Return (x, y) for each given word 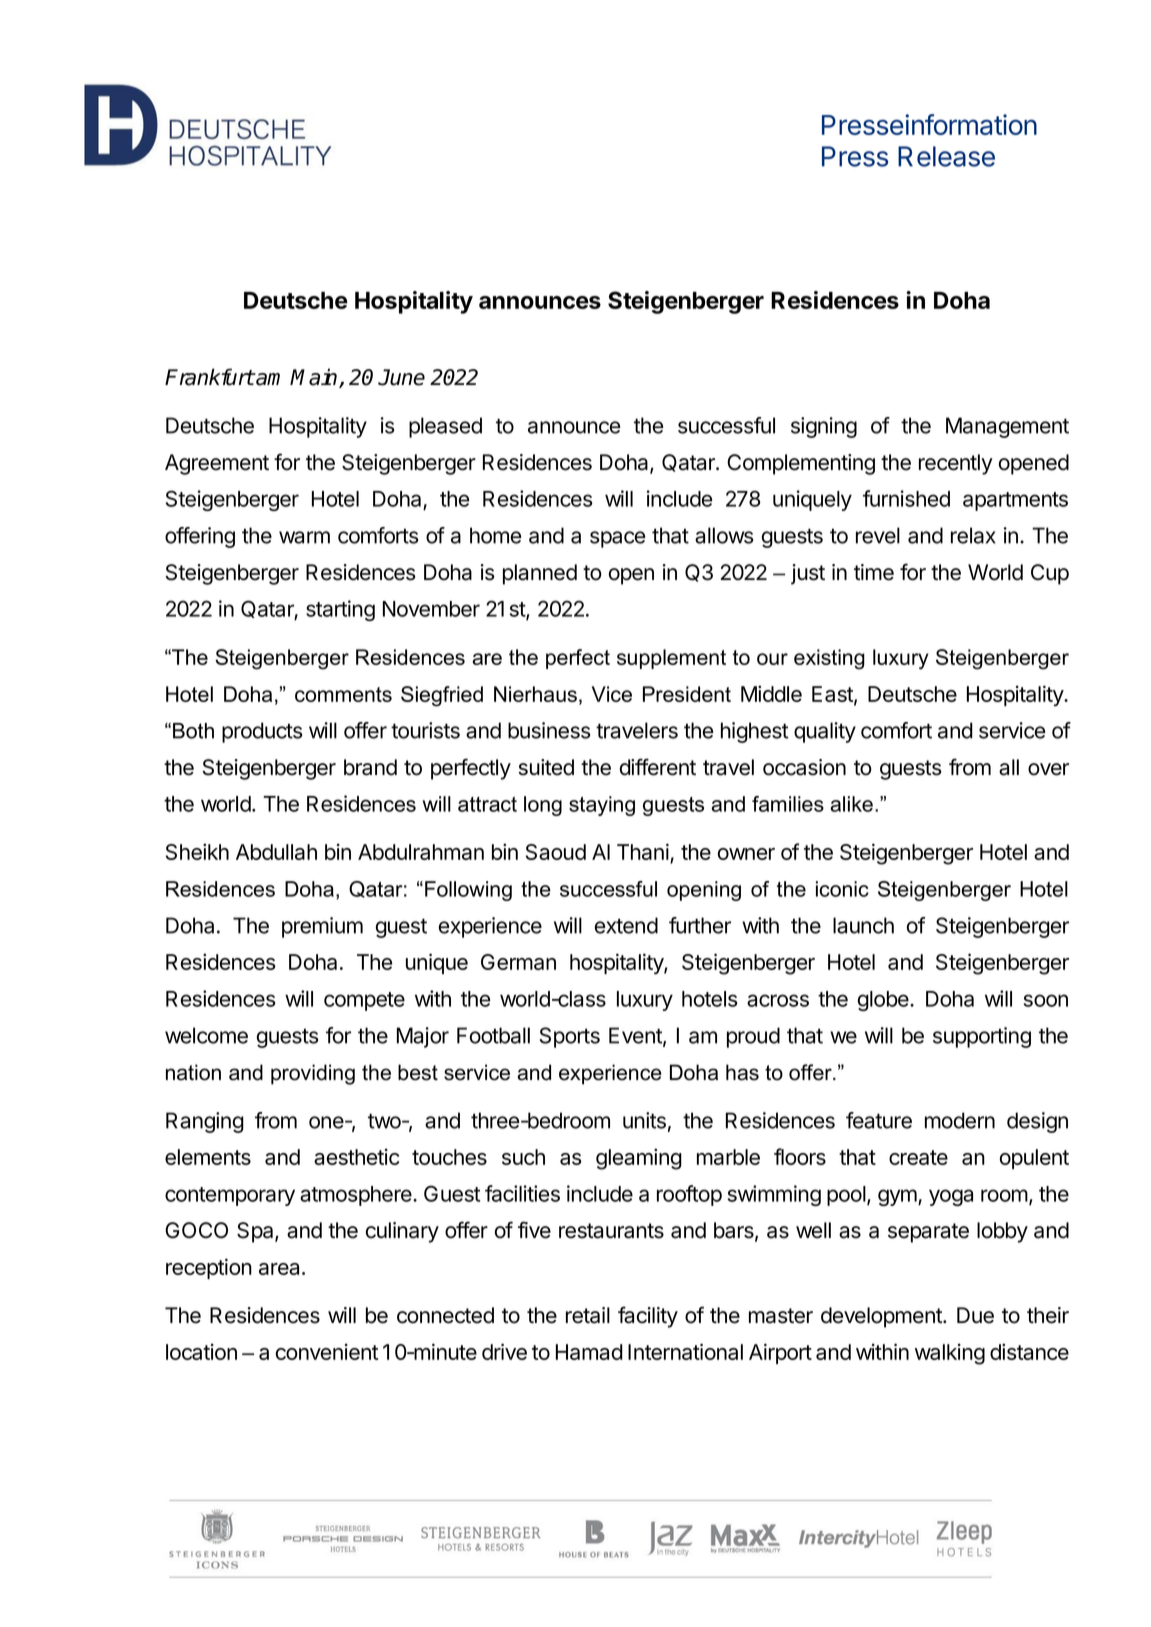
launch (863, 925)
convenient (327, 1351)
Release (946, 156)
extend (626, 925)
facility (648, 1317)
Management (1007, 427)
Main (315, 378)
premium (322, 927)
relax (973, 535)
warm (304, 537)
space (617, 539)
